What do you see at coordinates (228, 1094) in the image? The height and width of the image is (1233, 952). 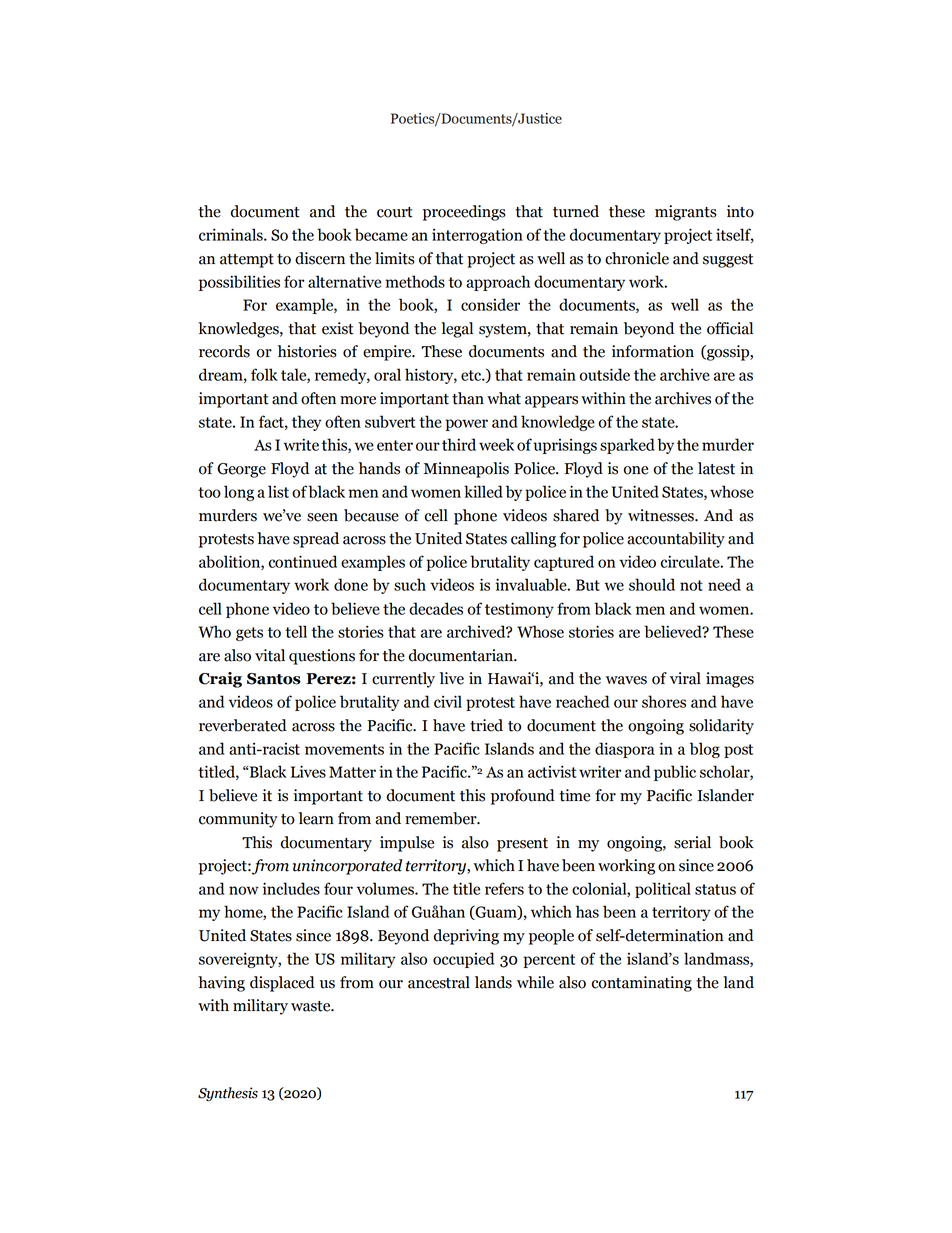 I see `Synthesis` at bounding box center [228, 1094].
